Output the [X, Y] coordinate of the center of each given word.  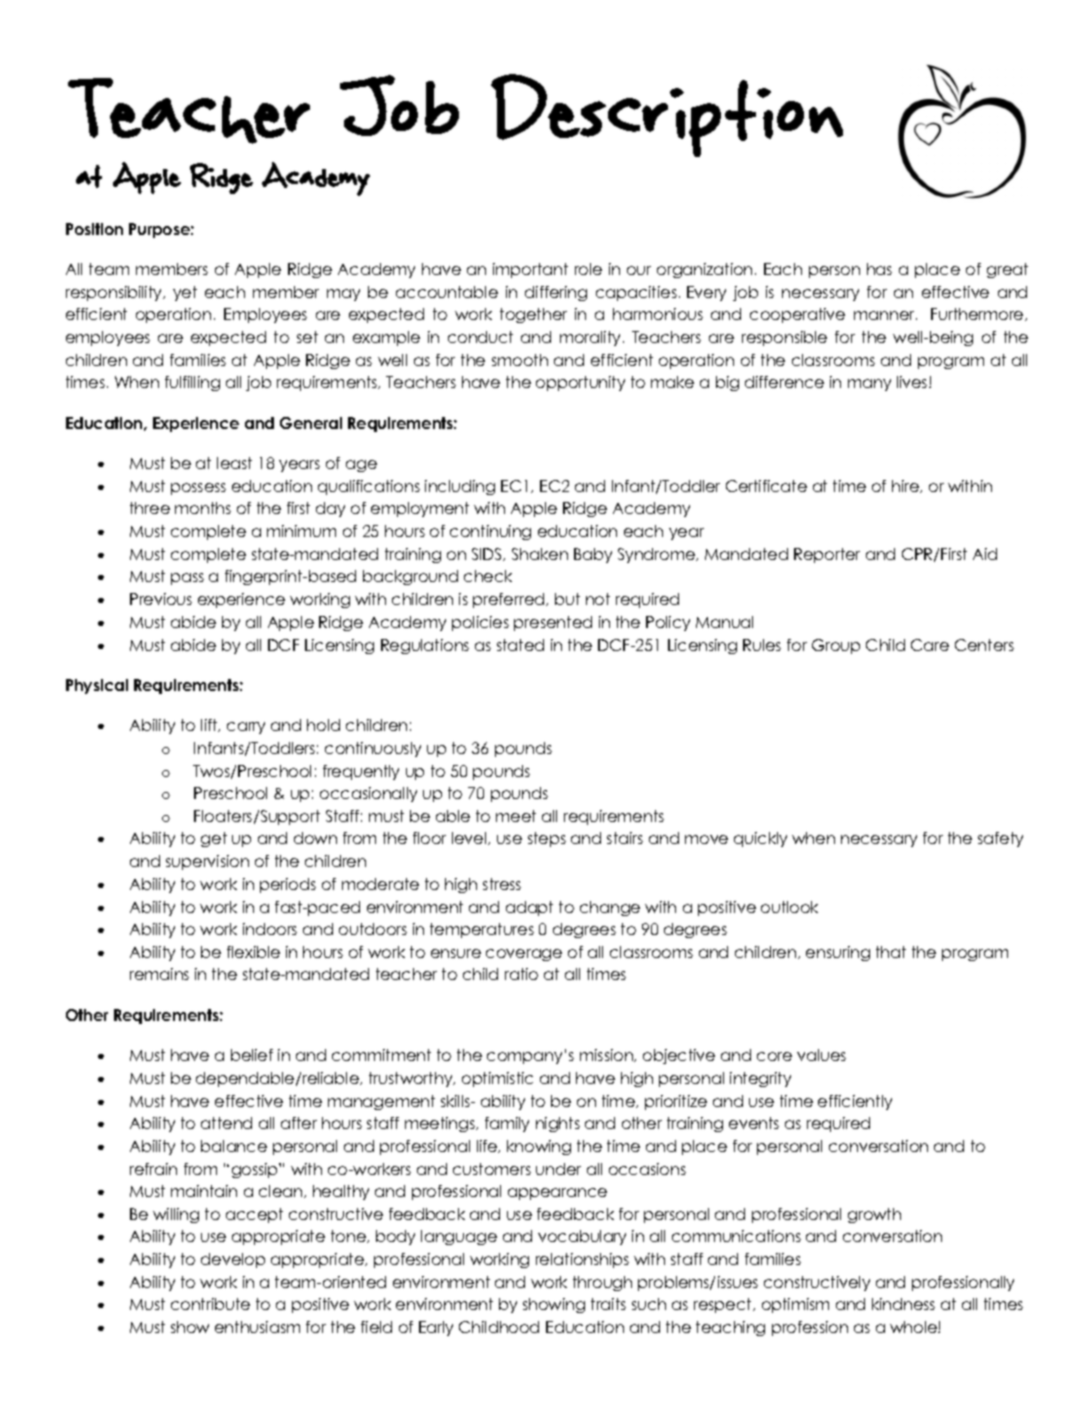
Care [930, 645]
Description [667, 115]
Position [94, 229]
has [879, 269]
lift [210, 725]
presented [553, 623]
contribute [210, 1304]
